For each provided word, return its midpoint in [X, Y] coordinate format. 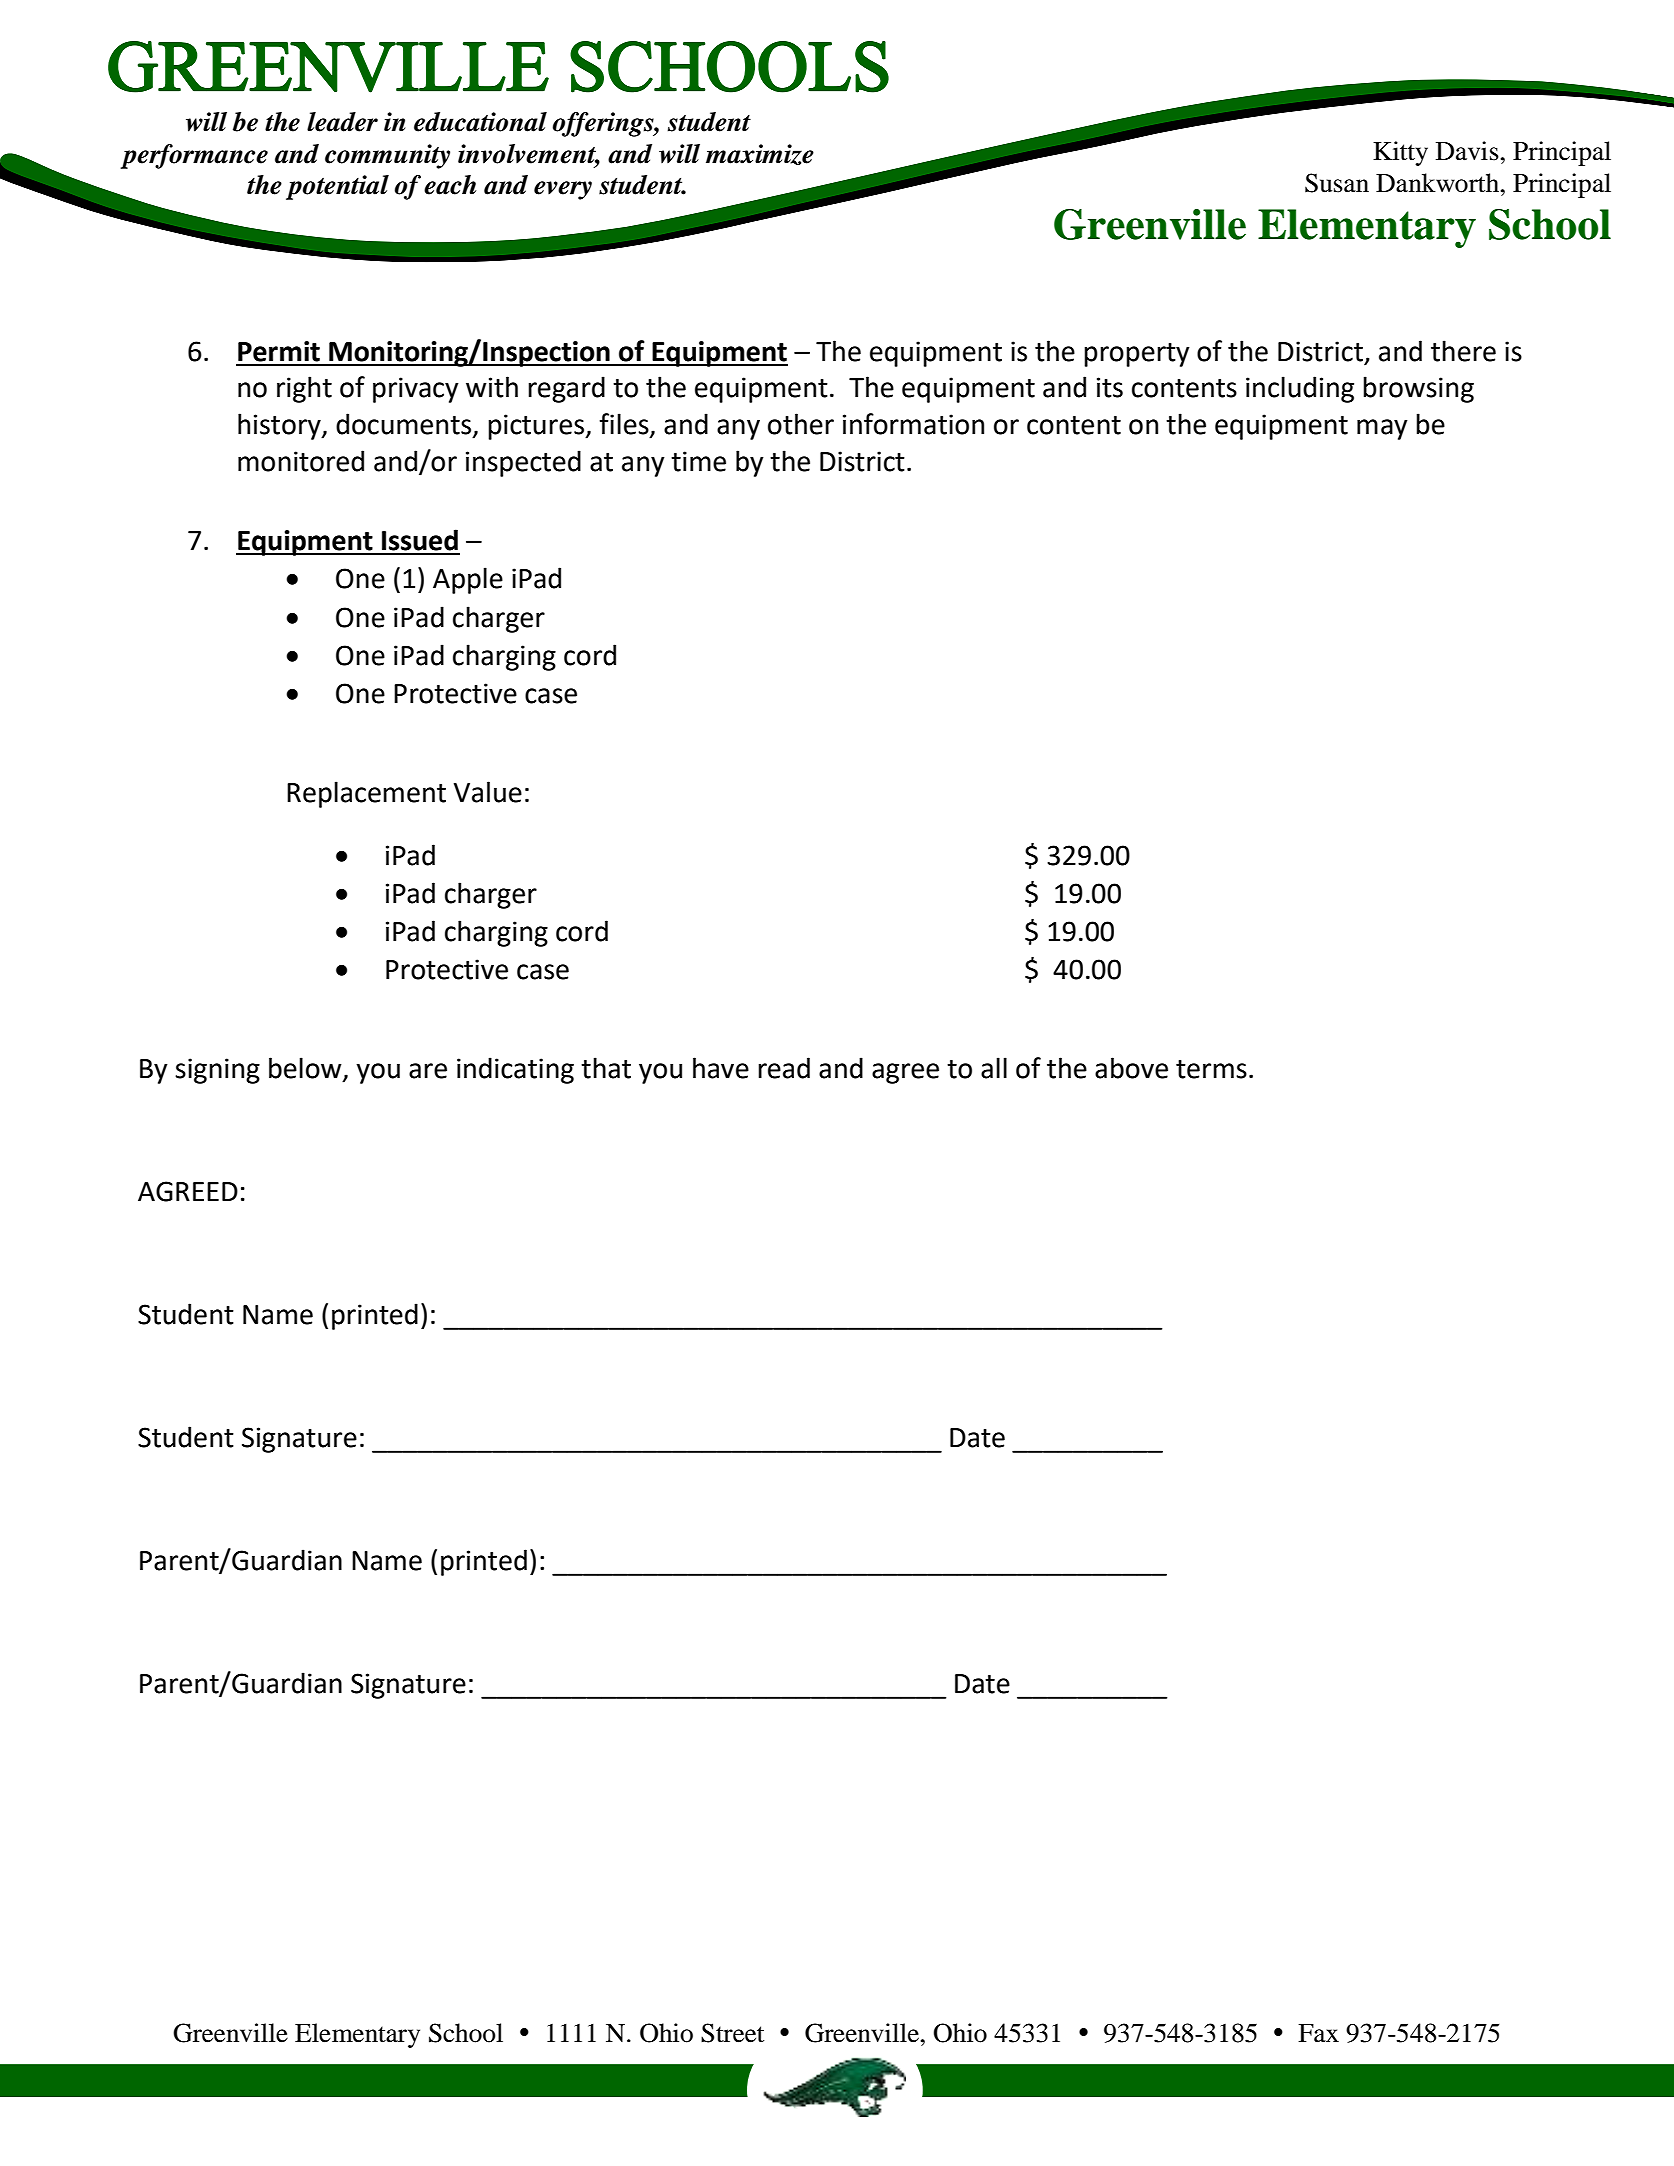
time [698, 461]
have [721, 1068]
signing [217, 1071]
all [994, 1068]
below [306, 1069]
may [1382, 429]
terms [1211, 1069]
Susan [1337, 183]
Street [732, 2033]
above [1131, 1068]
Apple [468, 580]
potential [337, 187]
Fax [1318, 2033]
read [784, 1068]
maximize [760, 154]
